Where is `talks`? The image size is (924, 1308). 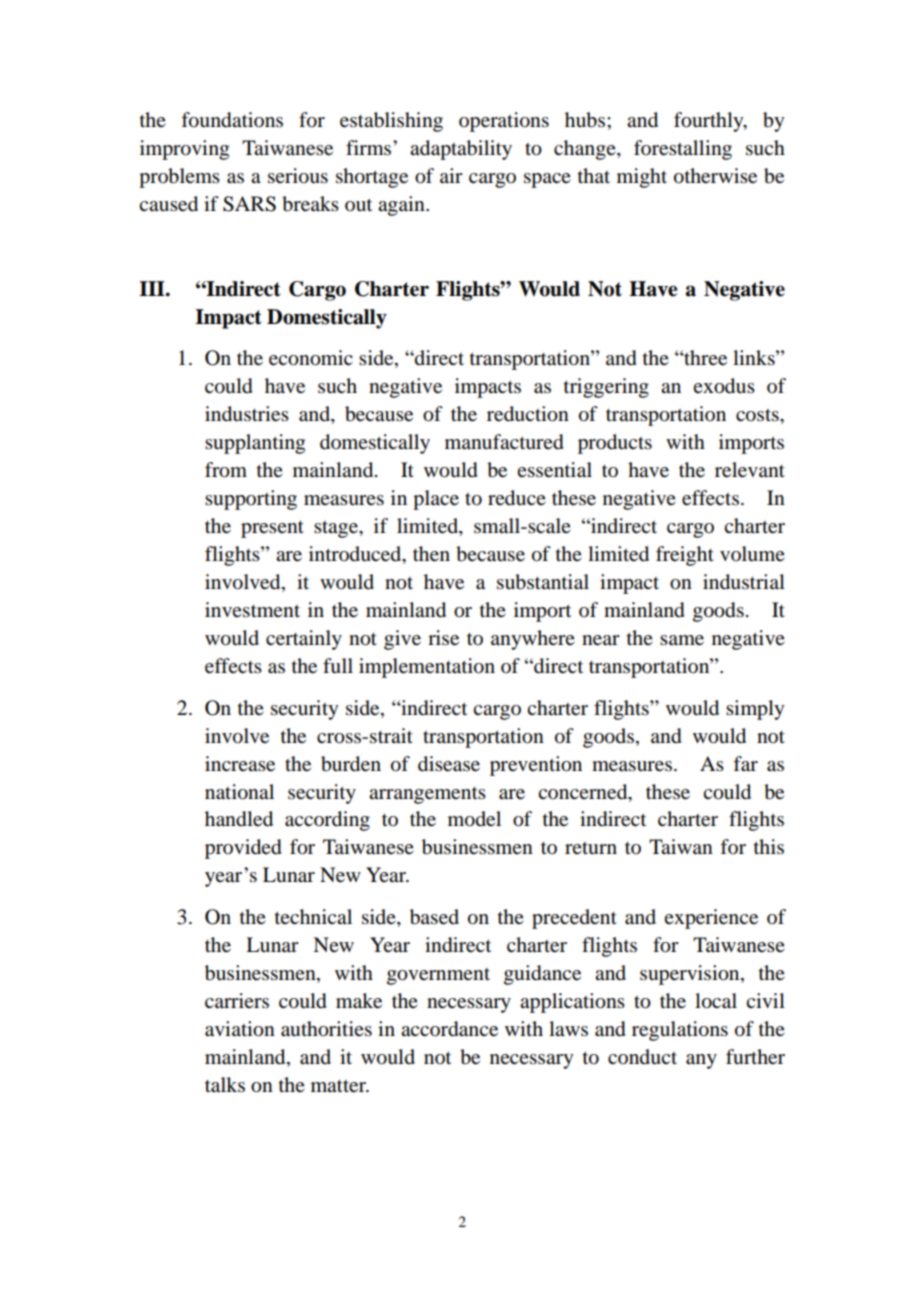 talks is located at coordinates (225, 1085).
